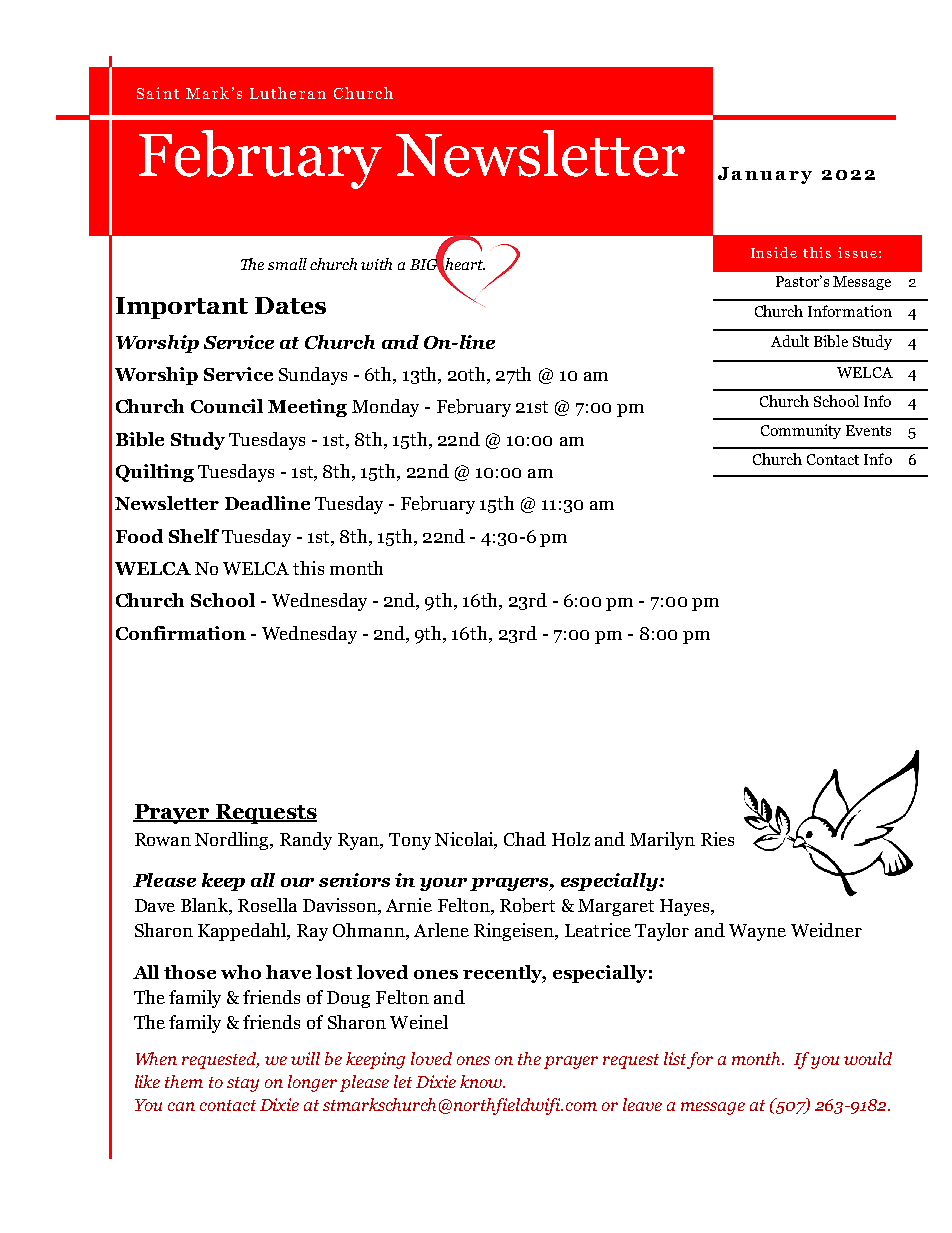  What do you see at coordinates (205, 906) in the screenshot?
I see `Blank` at bounding box center [205, 906].
